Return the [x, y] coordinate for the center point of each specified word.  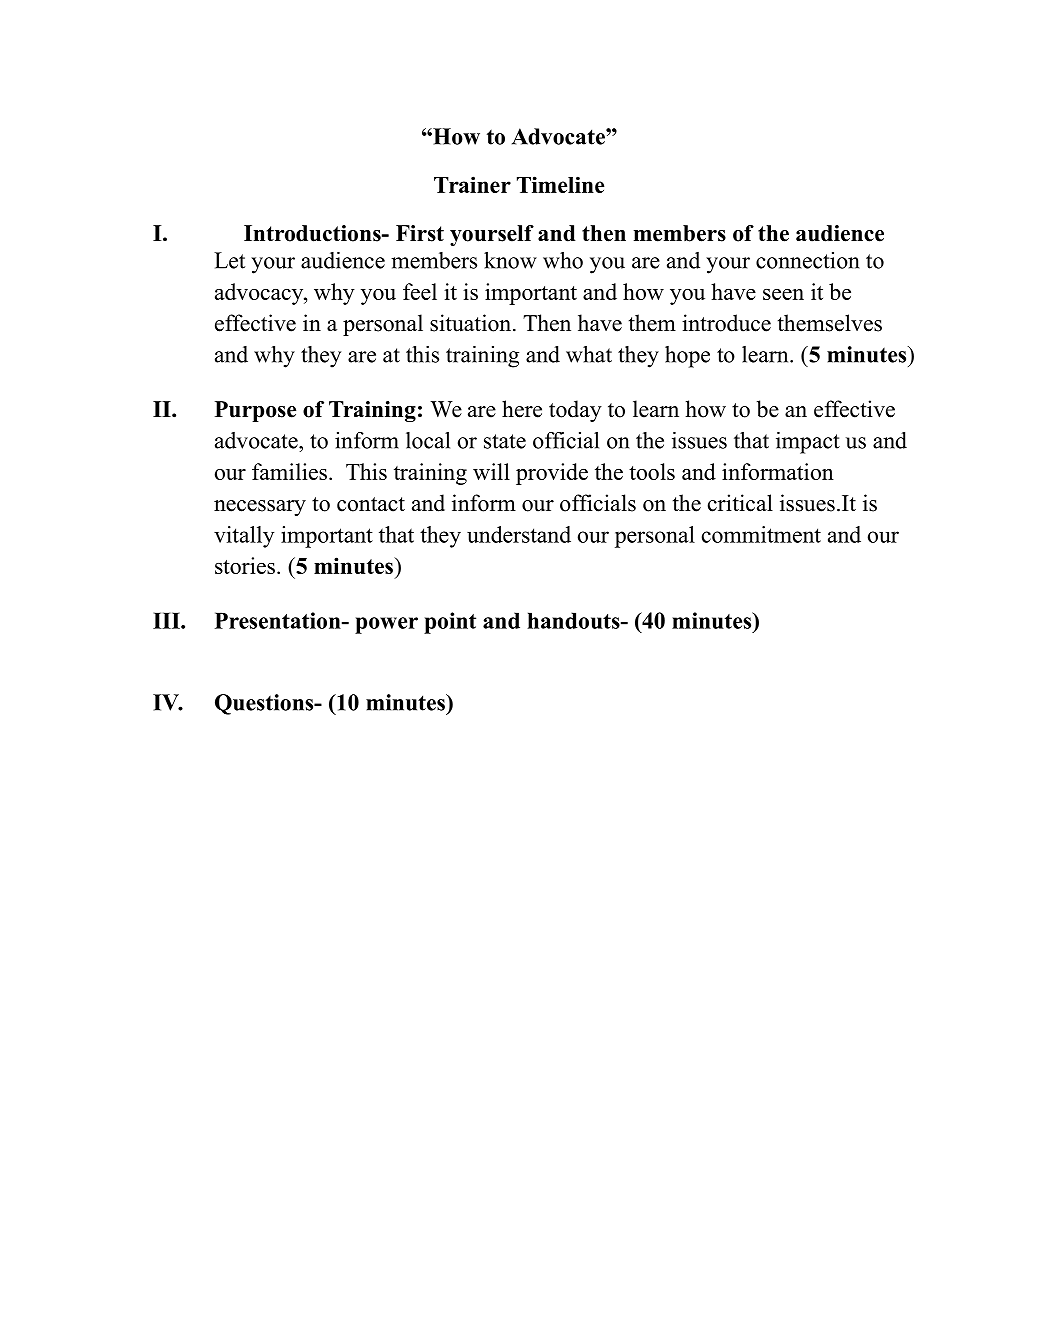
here [522, 409]
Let [229, 260]
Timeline [560, 184]
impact [808, 443]
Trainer [472, 184]
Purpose [255, 411]
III [167, 620]
